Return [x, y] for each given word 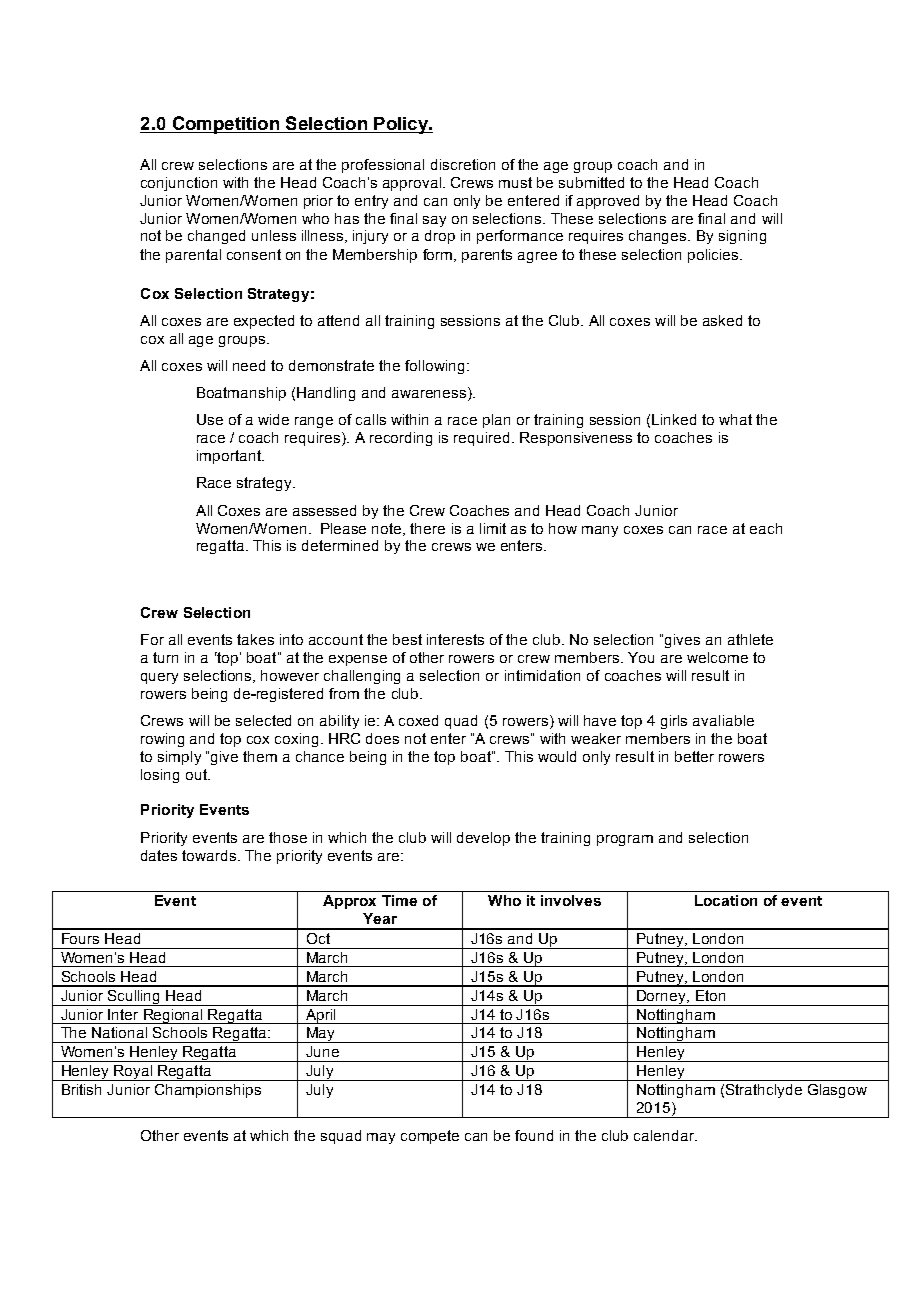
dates [159, 855]
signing [742, 237]
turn [165, 657]
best [407, 639]
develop [483, 839]
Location [726, 900]
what [735, 419]
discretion [463, 164]
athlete [750, 639]
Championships [208, 1091]
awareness [430, 395]
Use [210, 419]
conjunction [179, 184]
